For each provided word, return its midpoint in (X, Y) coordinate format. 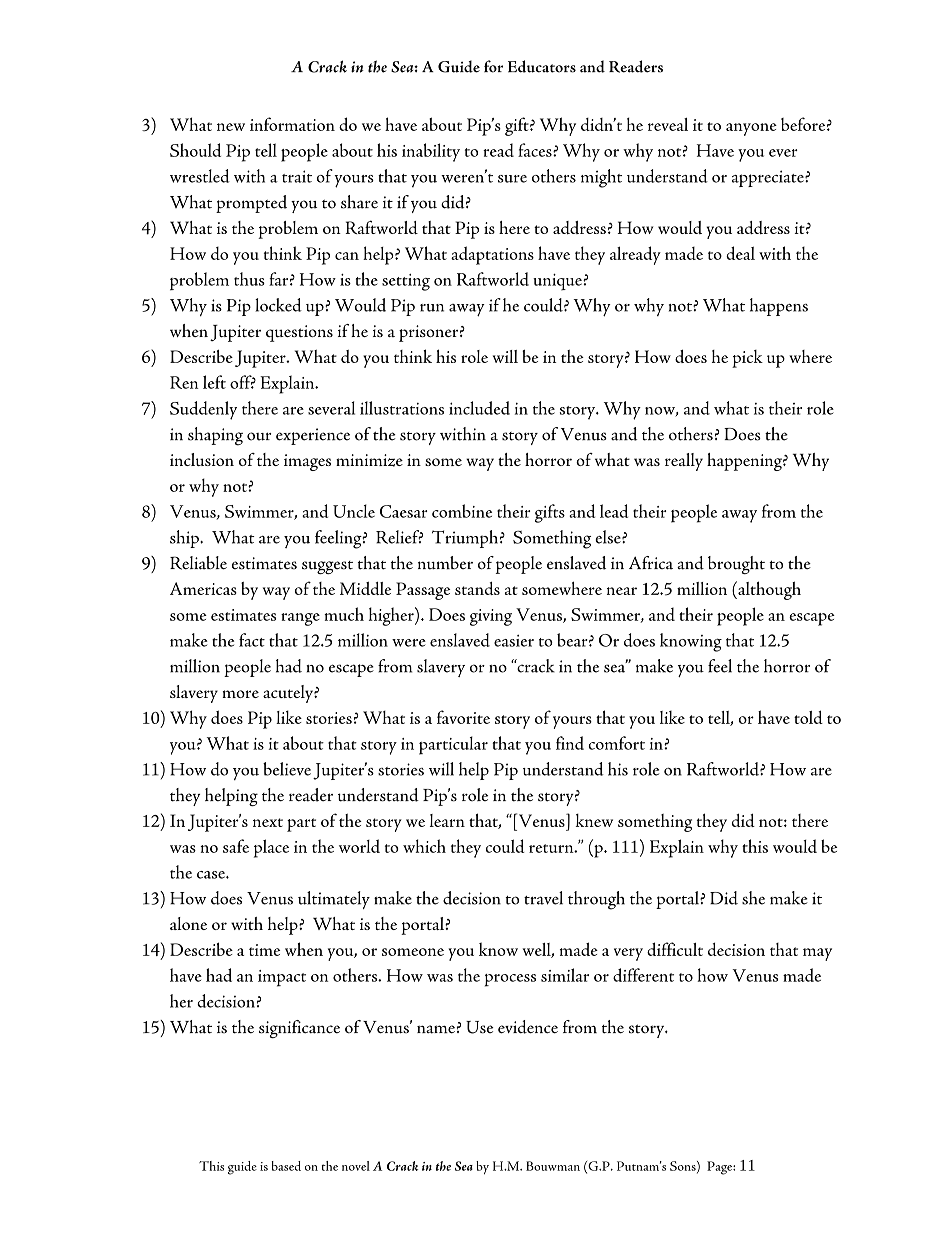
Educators (542, 66)
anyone (751, 129)
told (808, 717)
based (286, 1166)
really (684, 462)
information (292, 124)
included (479, 408)
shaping (215, 436)
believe (287, 769)
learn (447, 820)
